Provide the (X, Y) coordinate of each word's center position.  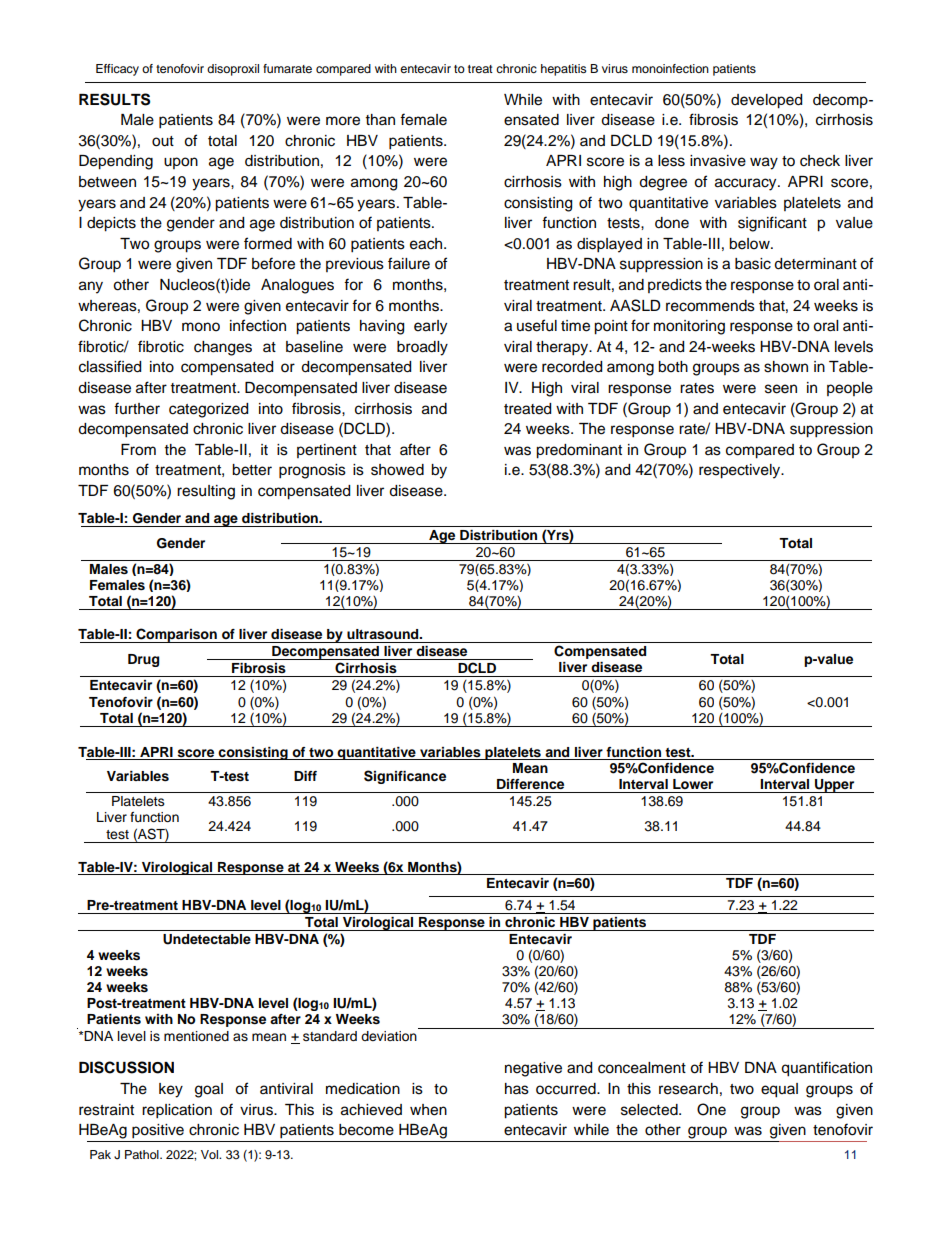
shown (786, 367)
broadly (422, 348)
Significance (405, 777)
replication (177, 1111)
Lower (693, 784)
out (163, 141)
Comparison (176, 635)
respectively (741, 471)
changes (223, 348)
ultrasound (384, 634)
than (380, 119)
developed (766, 101)
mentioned (196, 1036)
